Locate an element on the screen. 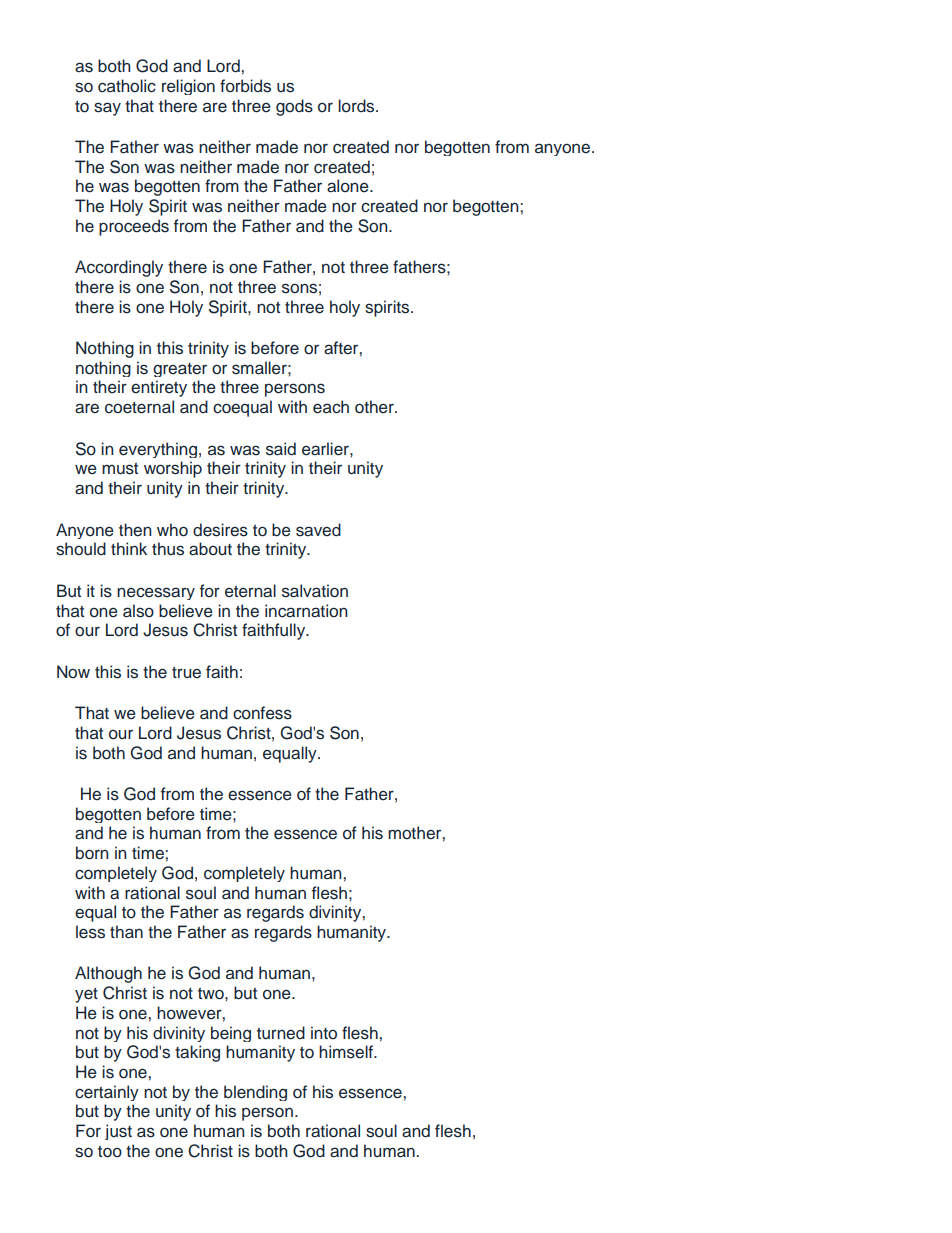 The image size is (952, 1233). also is located at coordinates (138, 611).
